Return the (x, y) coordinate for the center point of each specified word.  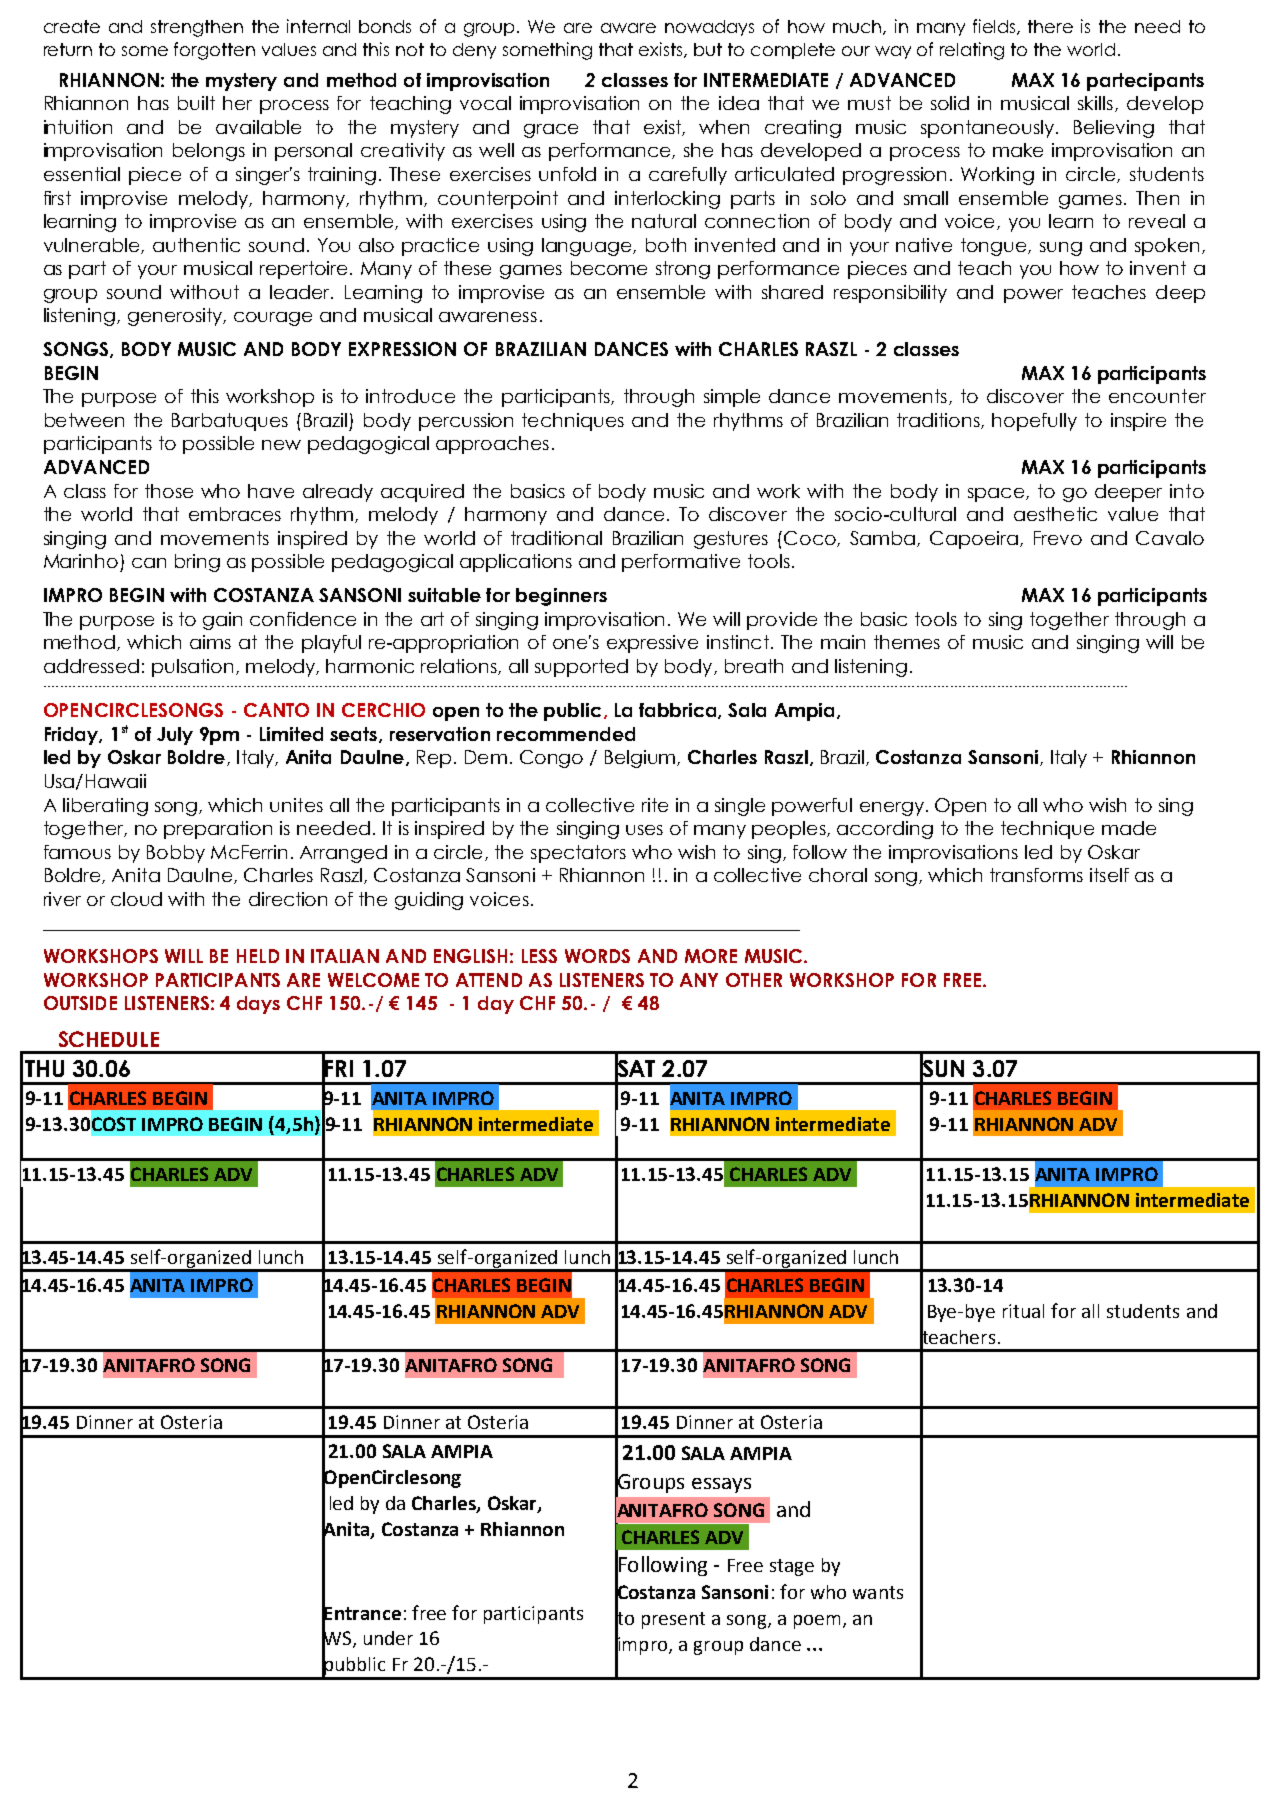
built (196, 103)
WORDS (597, 956)
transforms (1036, 875)
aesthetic (1055, 514)
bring (197, 563)
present (673, 1620)
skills (1097, 104)
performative (681, 563)
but (708, 49)
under (388, 1638)
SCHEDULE (109, 1039)
